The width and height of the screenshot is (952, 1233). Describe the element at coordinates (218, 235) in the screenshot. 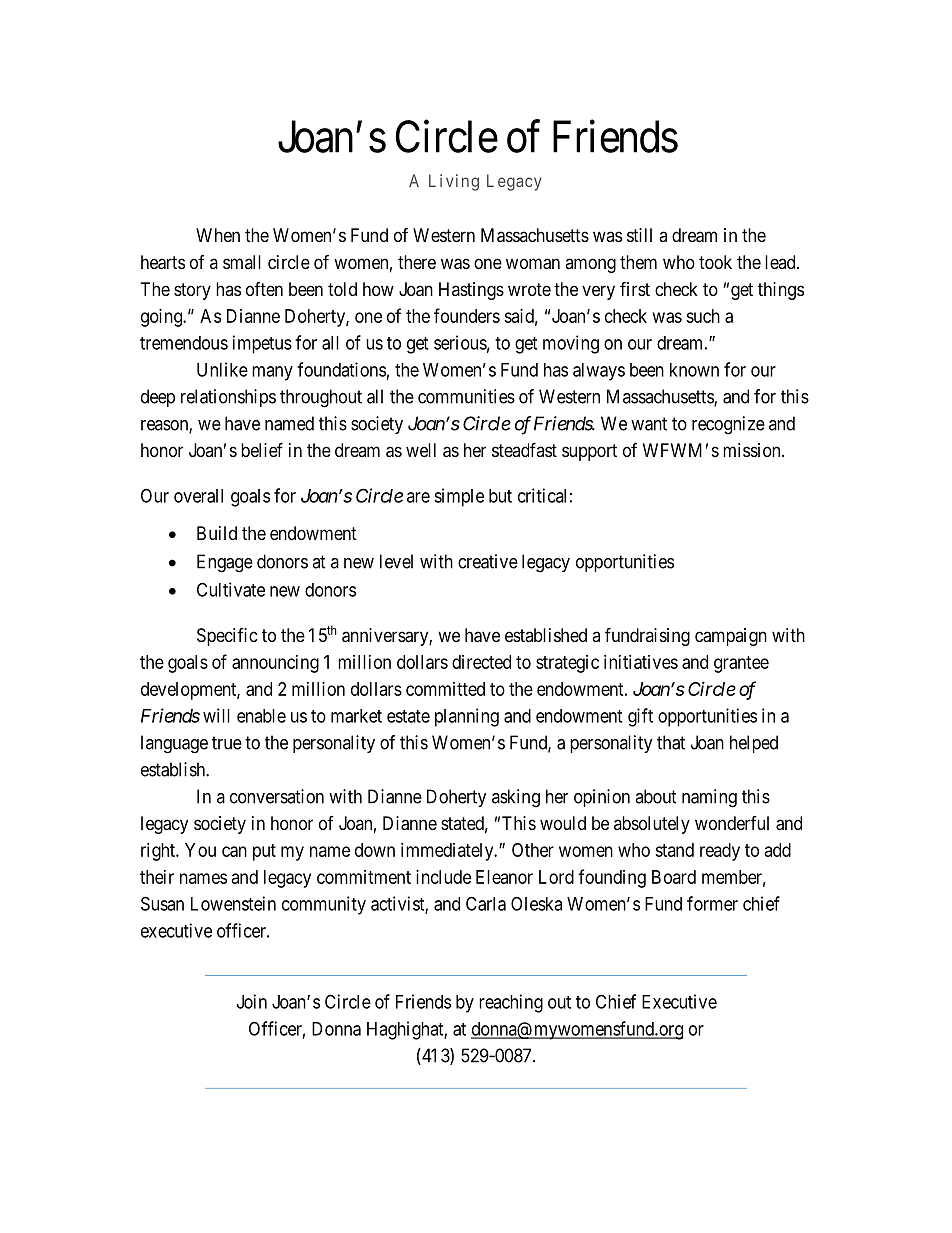

I see `When` at that location.
